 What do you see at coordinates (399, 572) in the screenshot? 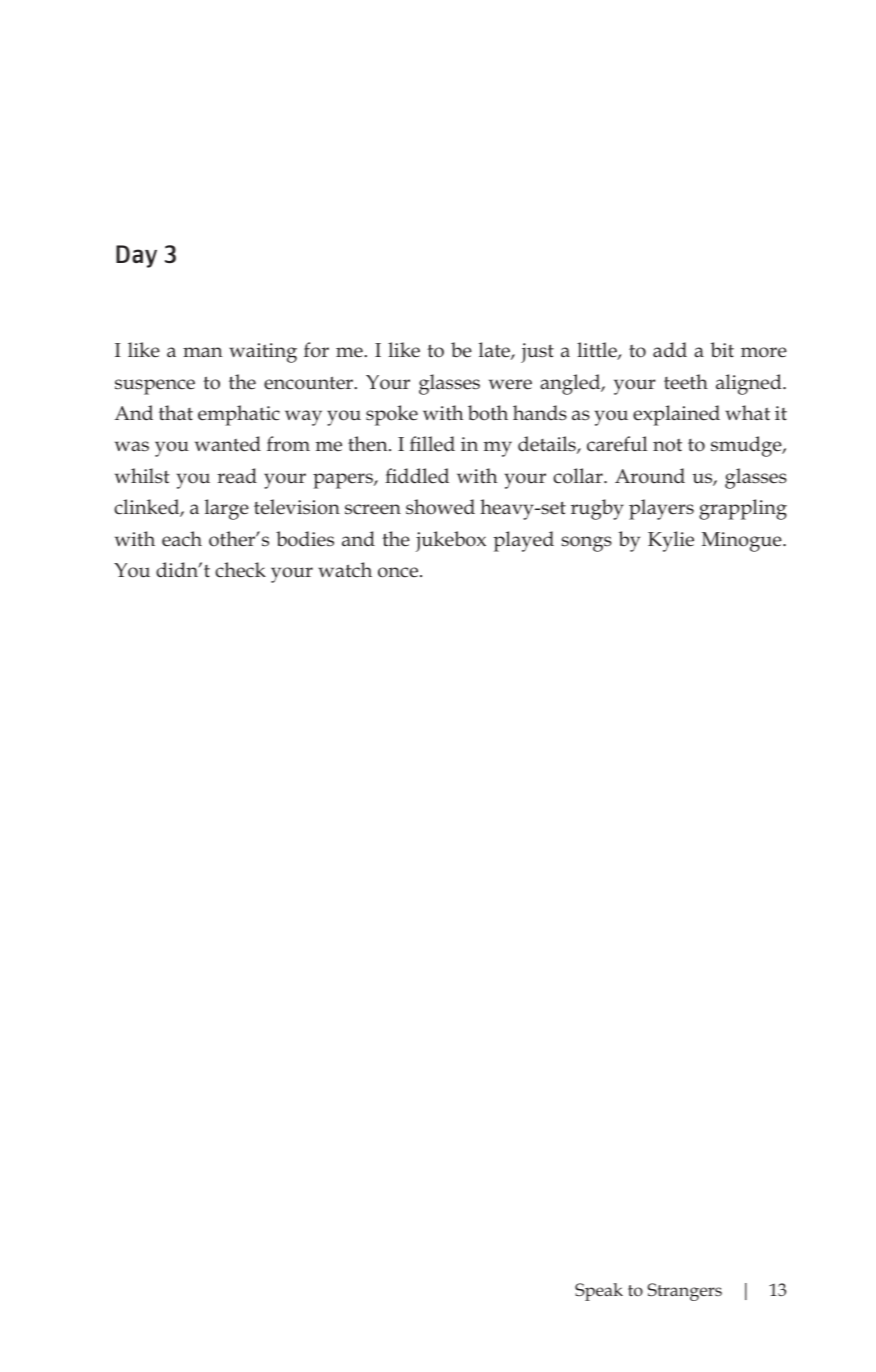
I see `once` at bounding box center [399, 572].
